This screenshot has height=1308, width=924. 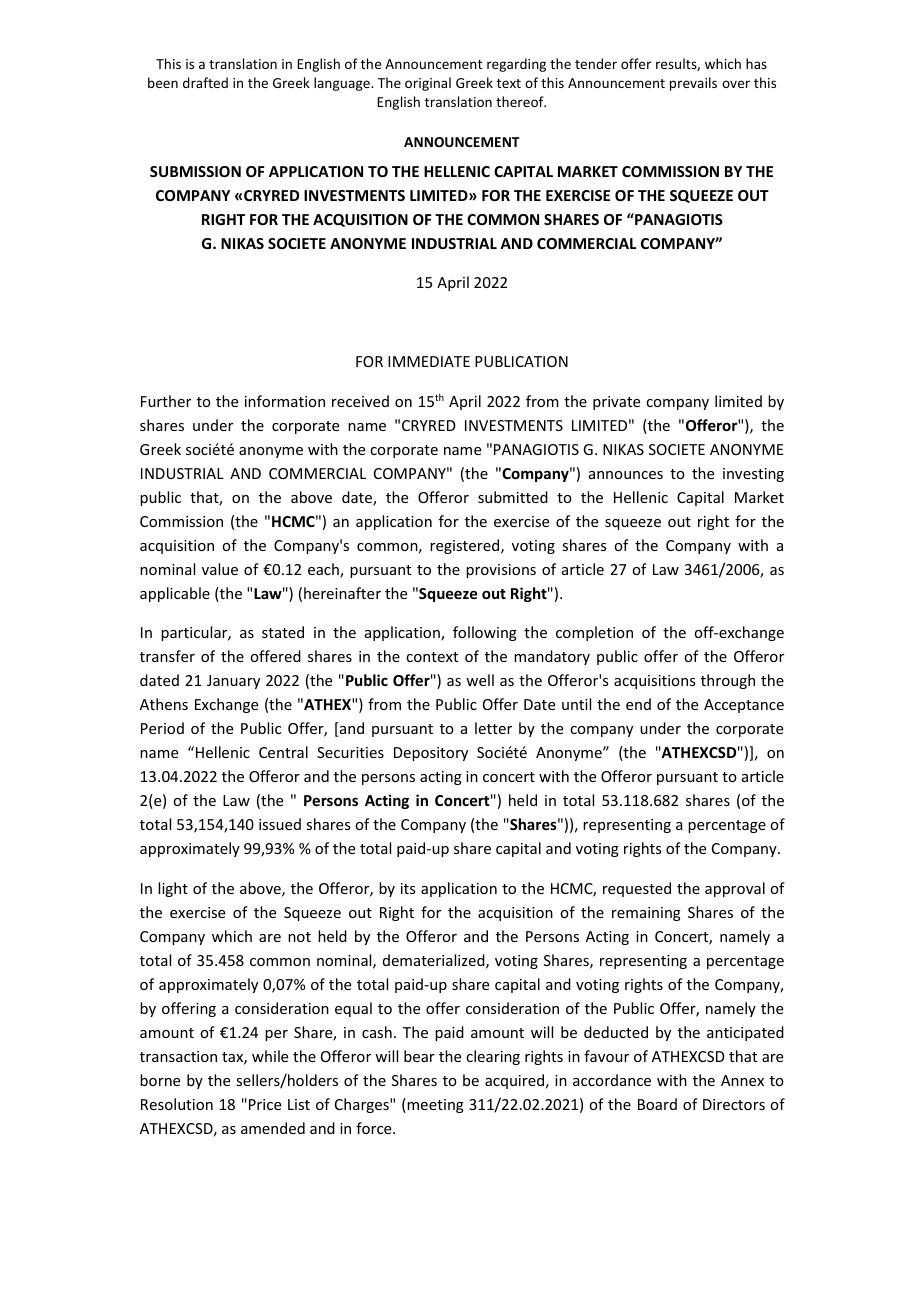 I want to click on prevails, so click(x=693, y=84).
